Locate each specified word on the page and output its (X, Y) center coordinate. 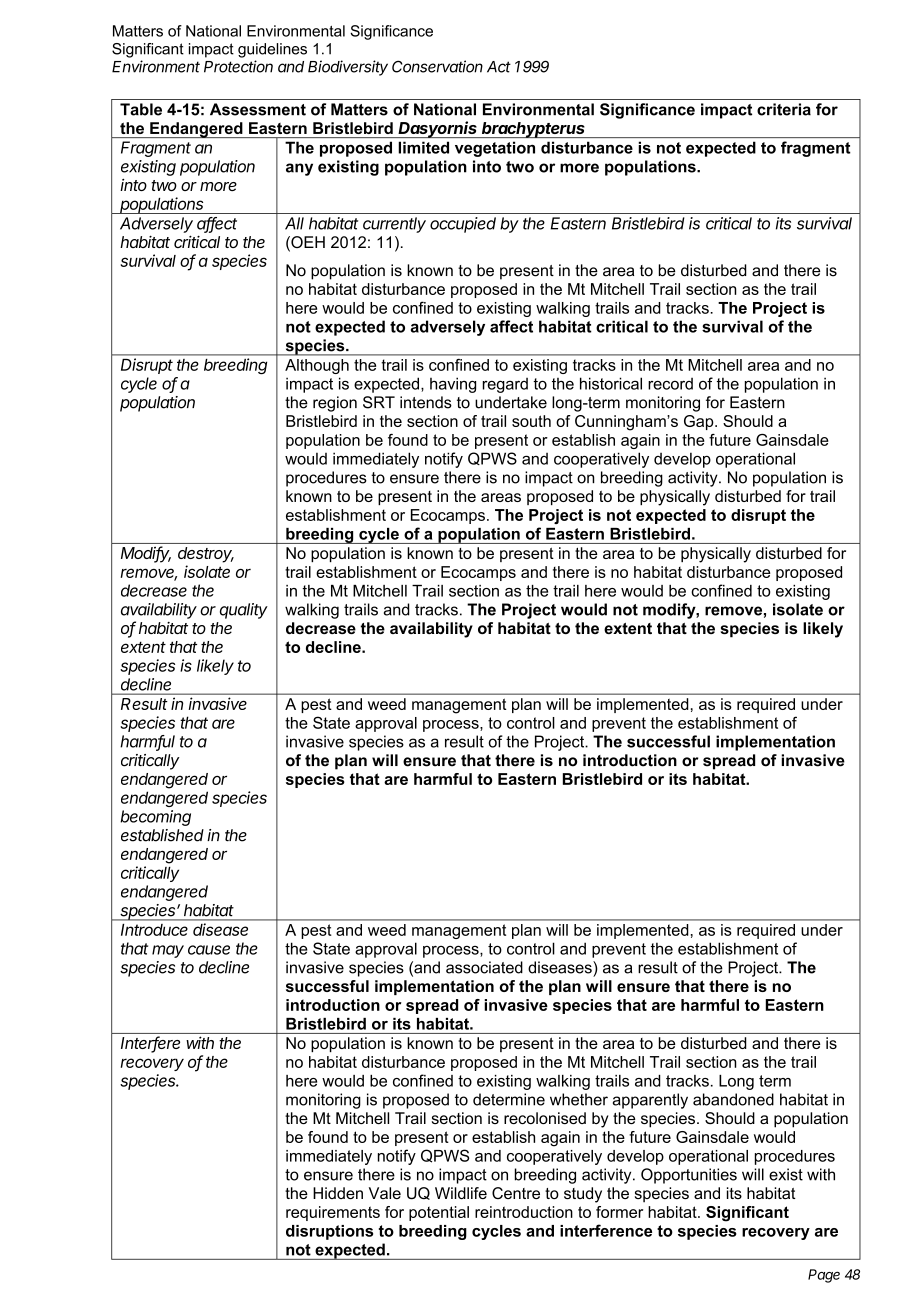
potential (439, 1213)
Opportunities (689, 1176)
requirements (333, 1213)
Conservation (437, 66)
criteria (784, 109)
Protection (238, 66)
